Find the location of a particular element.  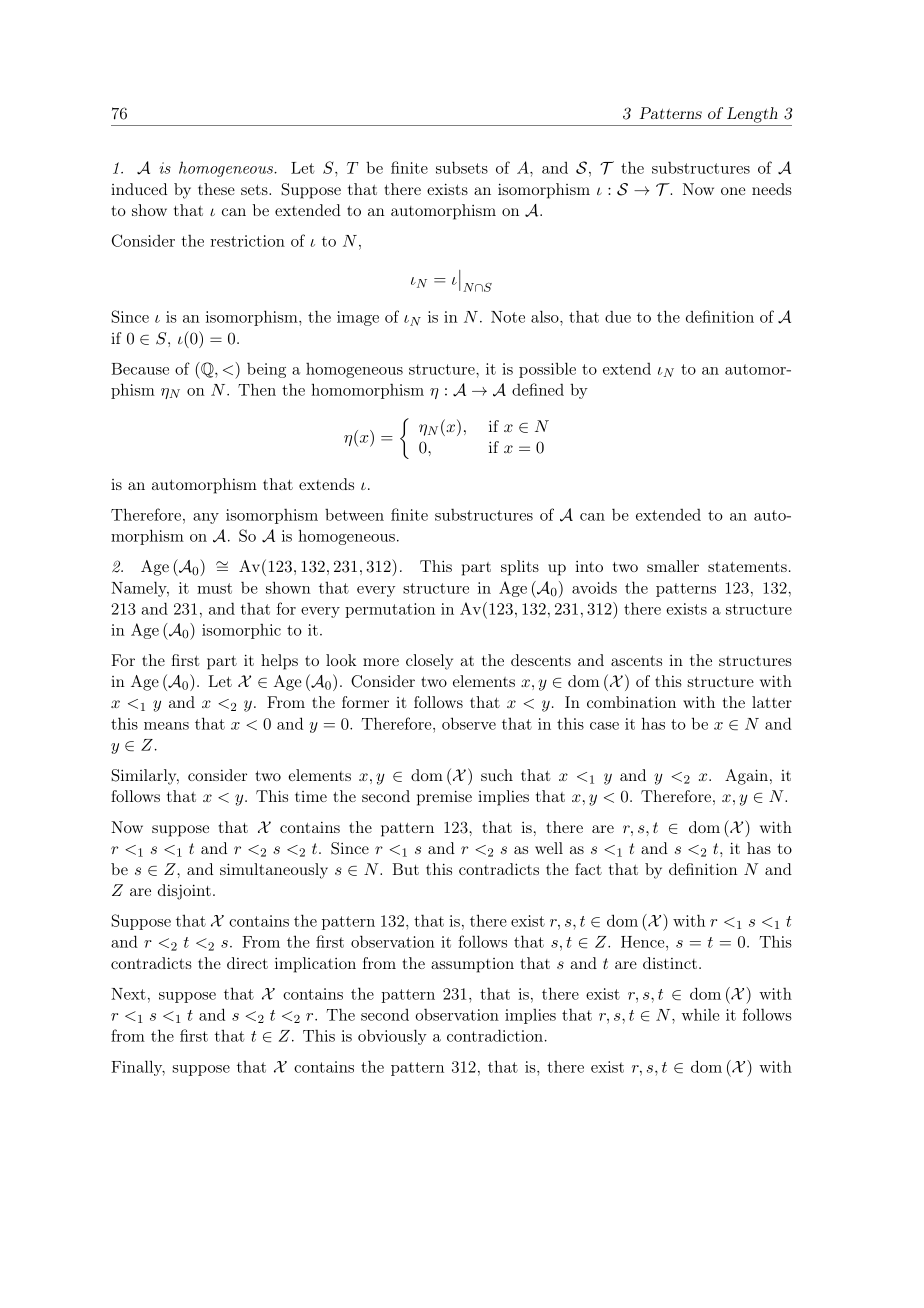

Note is located at coordinates (508, 317).
